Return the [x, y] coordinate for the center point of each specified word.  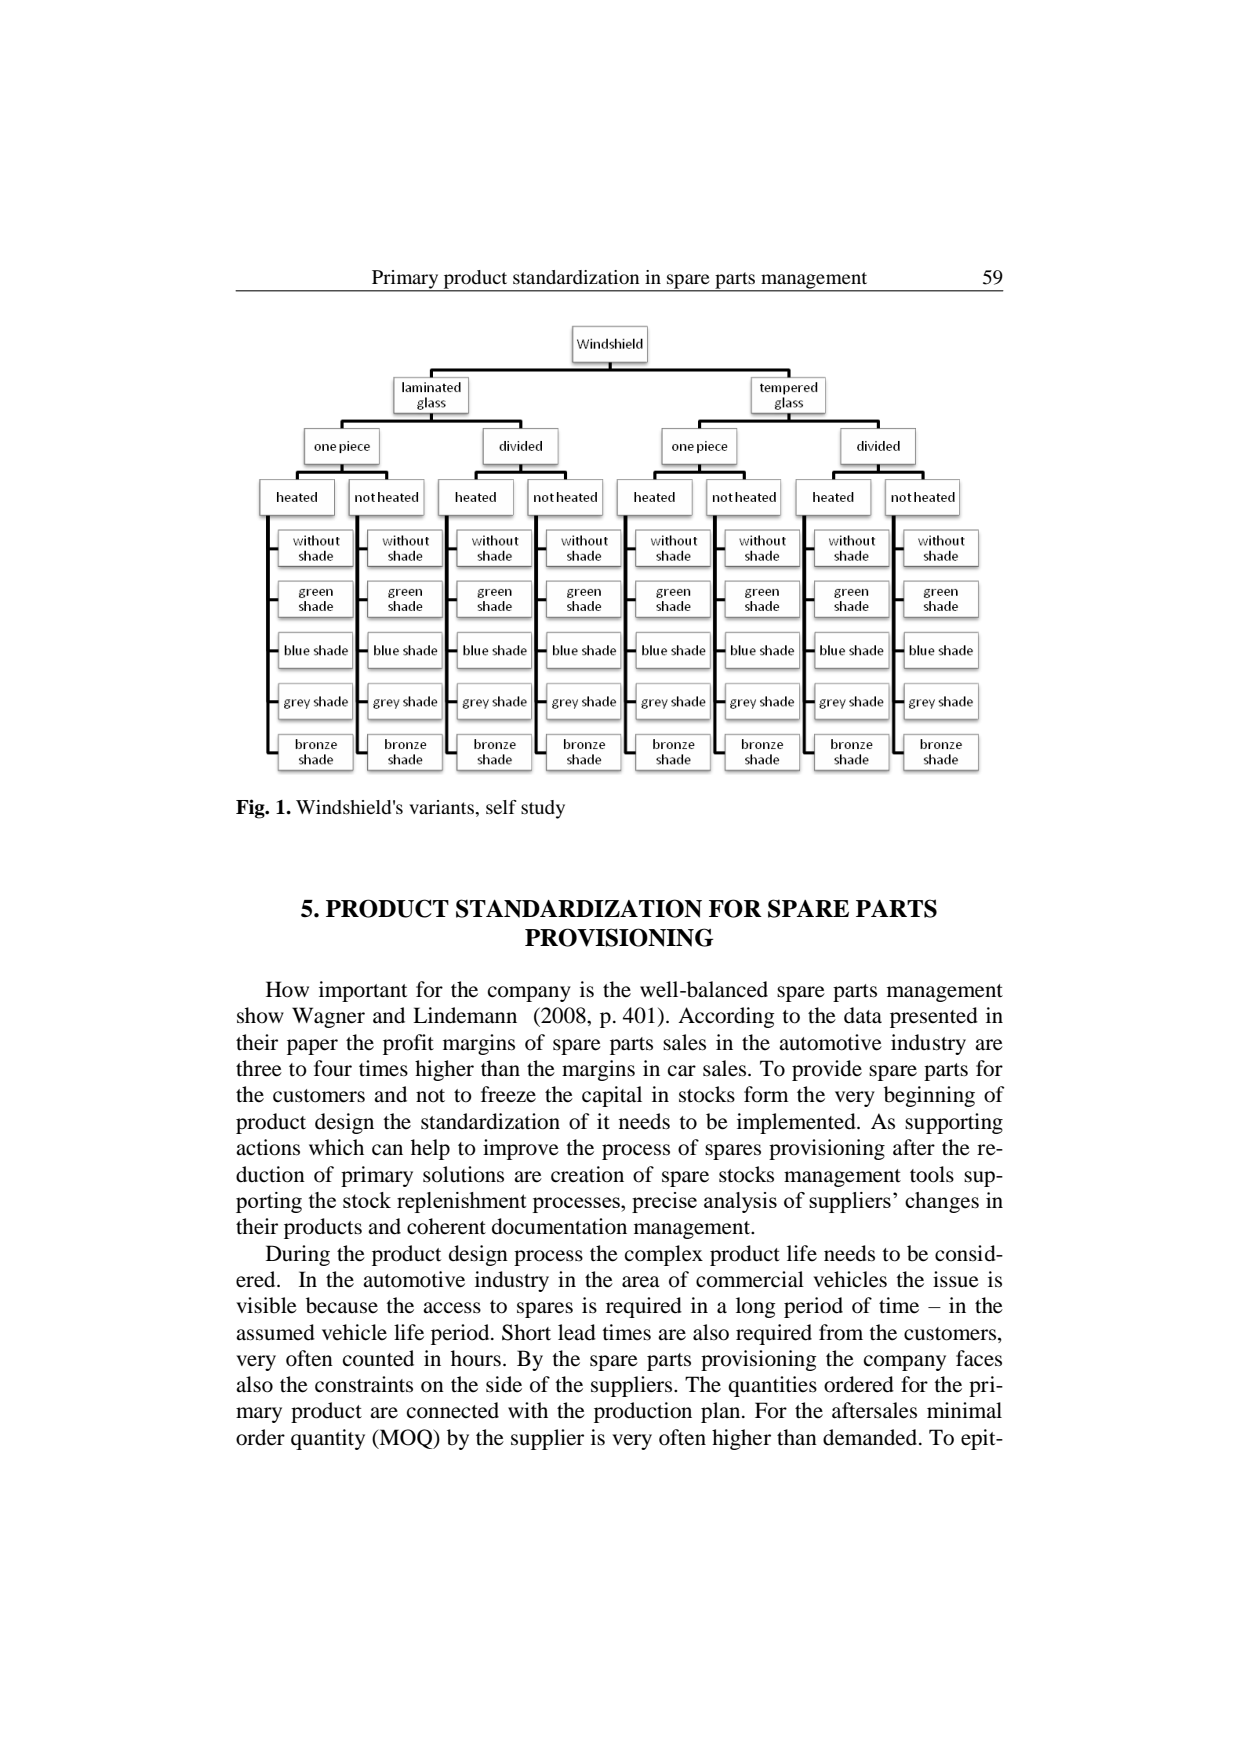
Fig [251, 809]
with [528, 1410]
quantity [328, 1439]
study [543, 809]
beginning [929, 1096]
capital [612, 1096]
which [336, 1147]
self [501, 807]
